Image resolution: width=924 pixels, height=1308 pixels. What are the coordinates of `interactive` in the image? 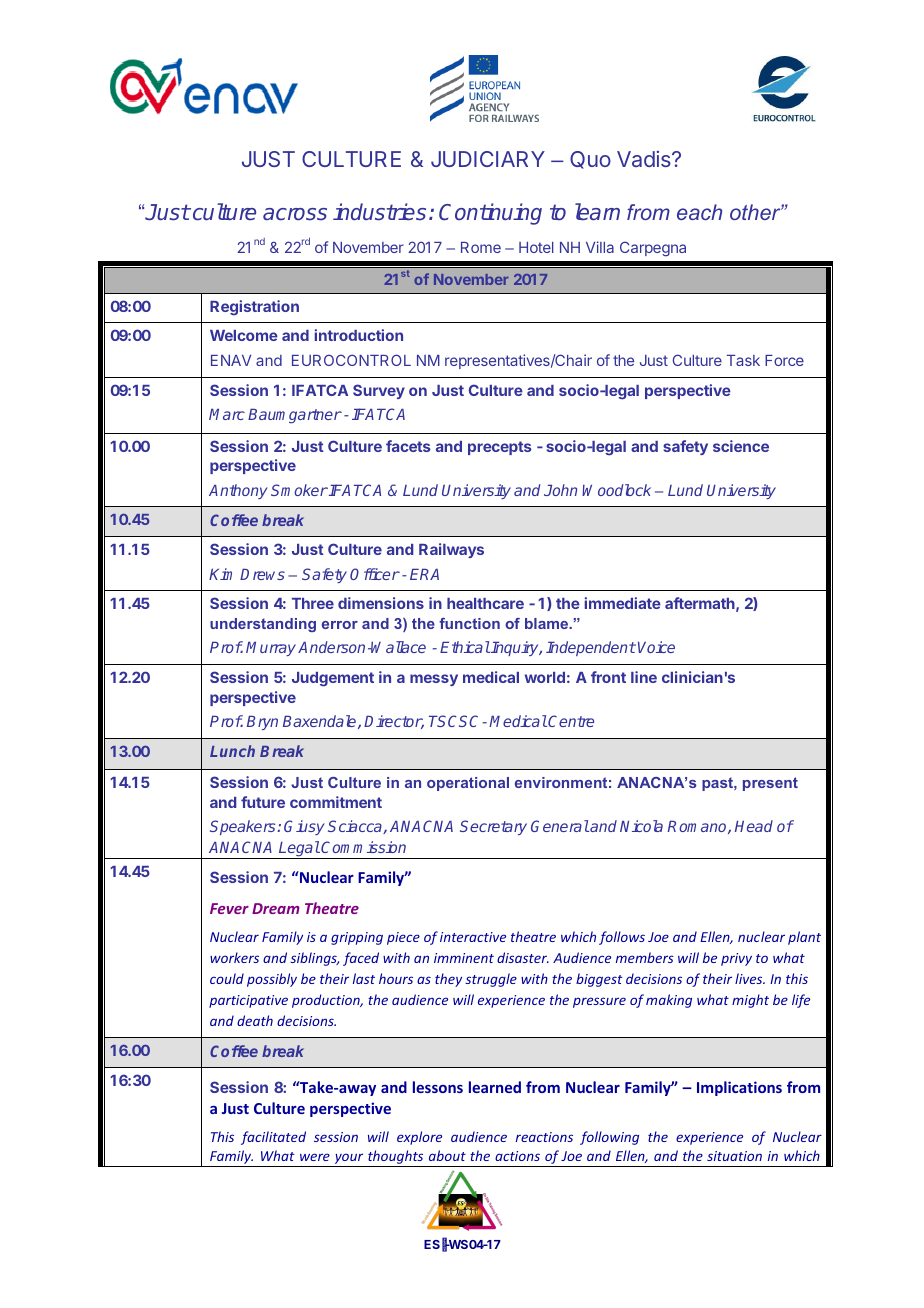 It's located at (473, 937).
